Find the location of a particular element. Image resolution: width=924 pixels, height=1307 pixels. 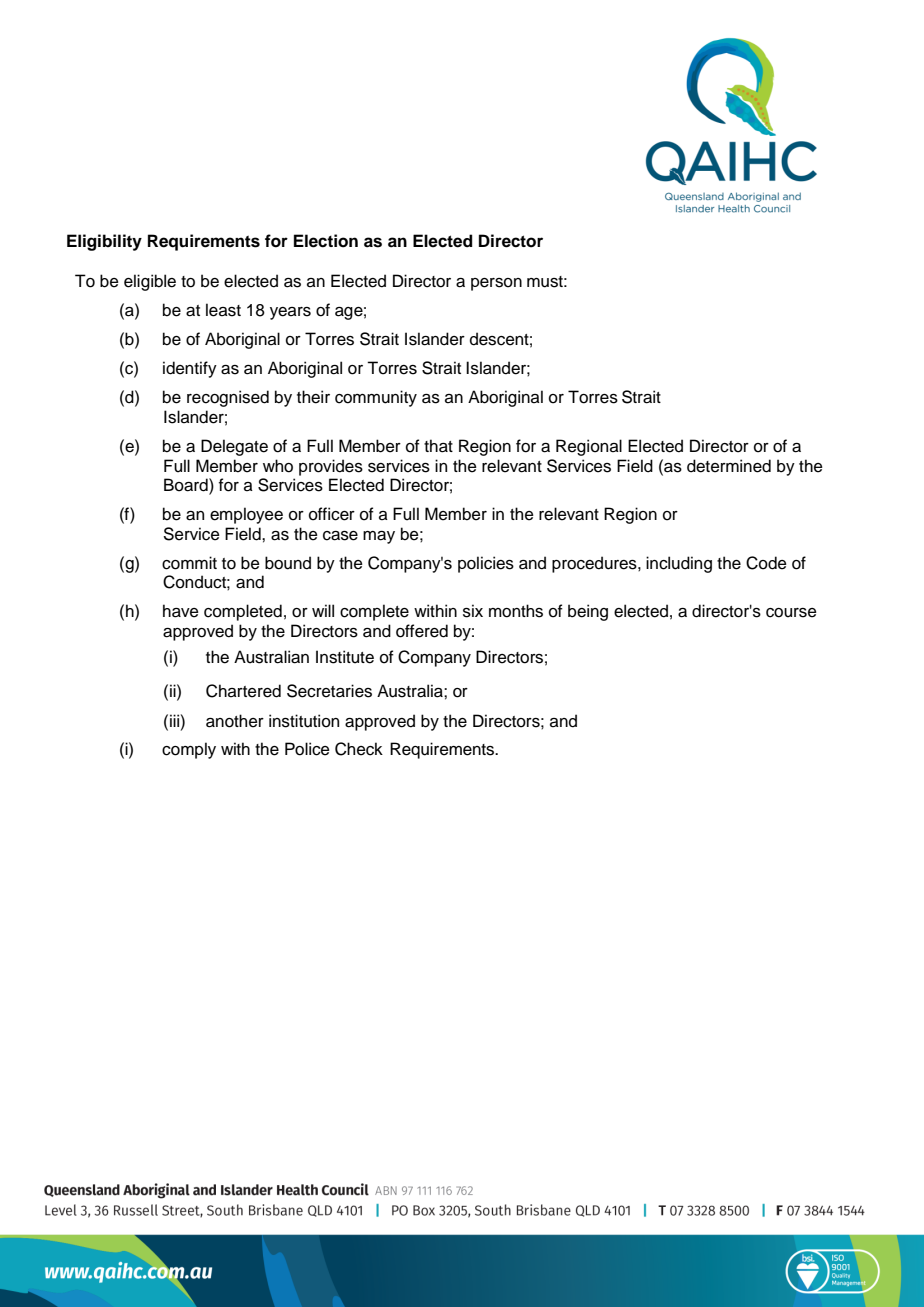

recognised is located at coordinates (228, 398).
